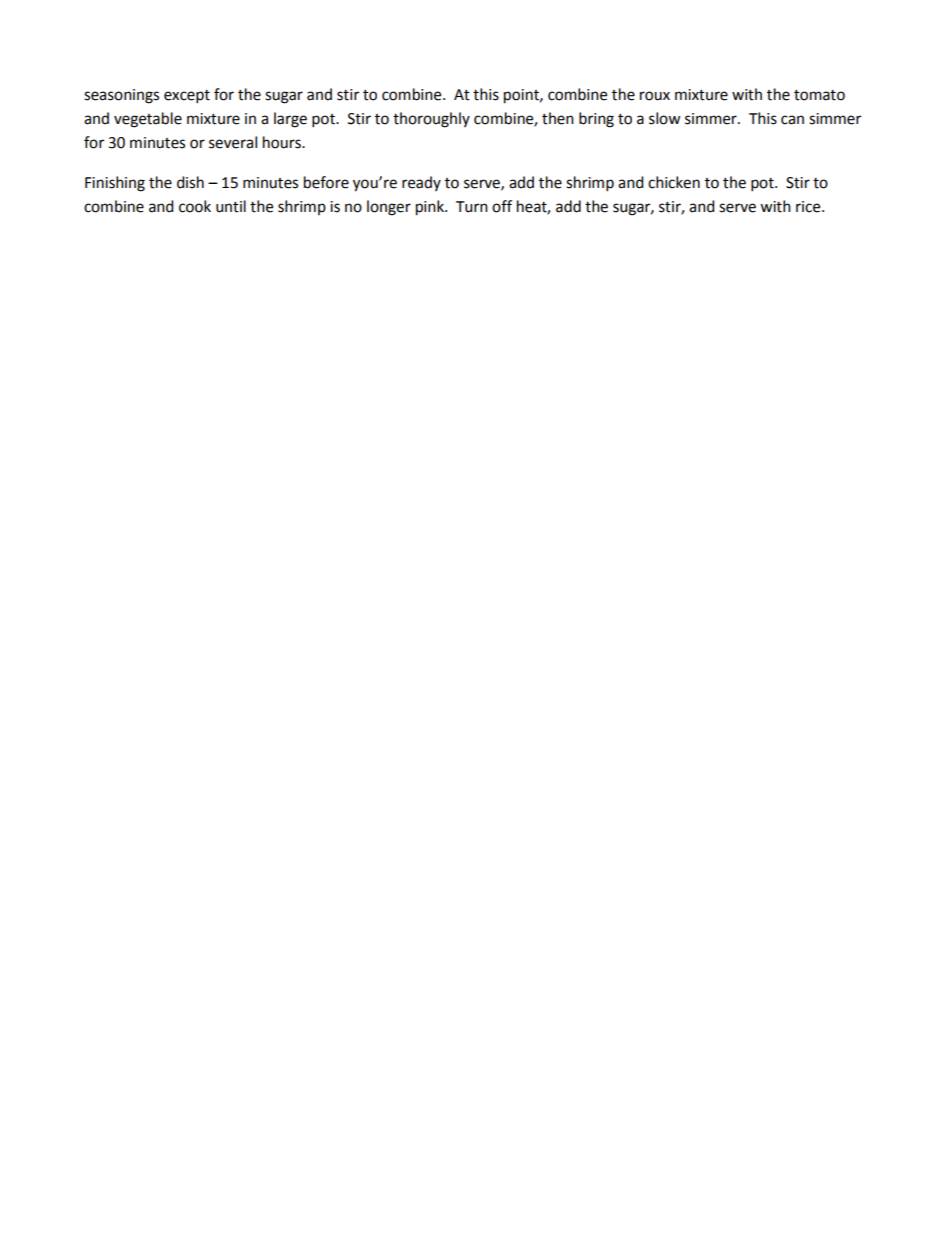  Describe the element at coordinates (195, 206) in the document. I see `cook` at that location.
